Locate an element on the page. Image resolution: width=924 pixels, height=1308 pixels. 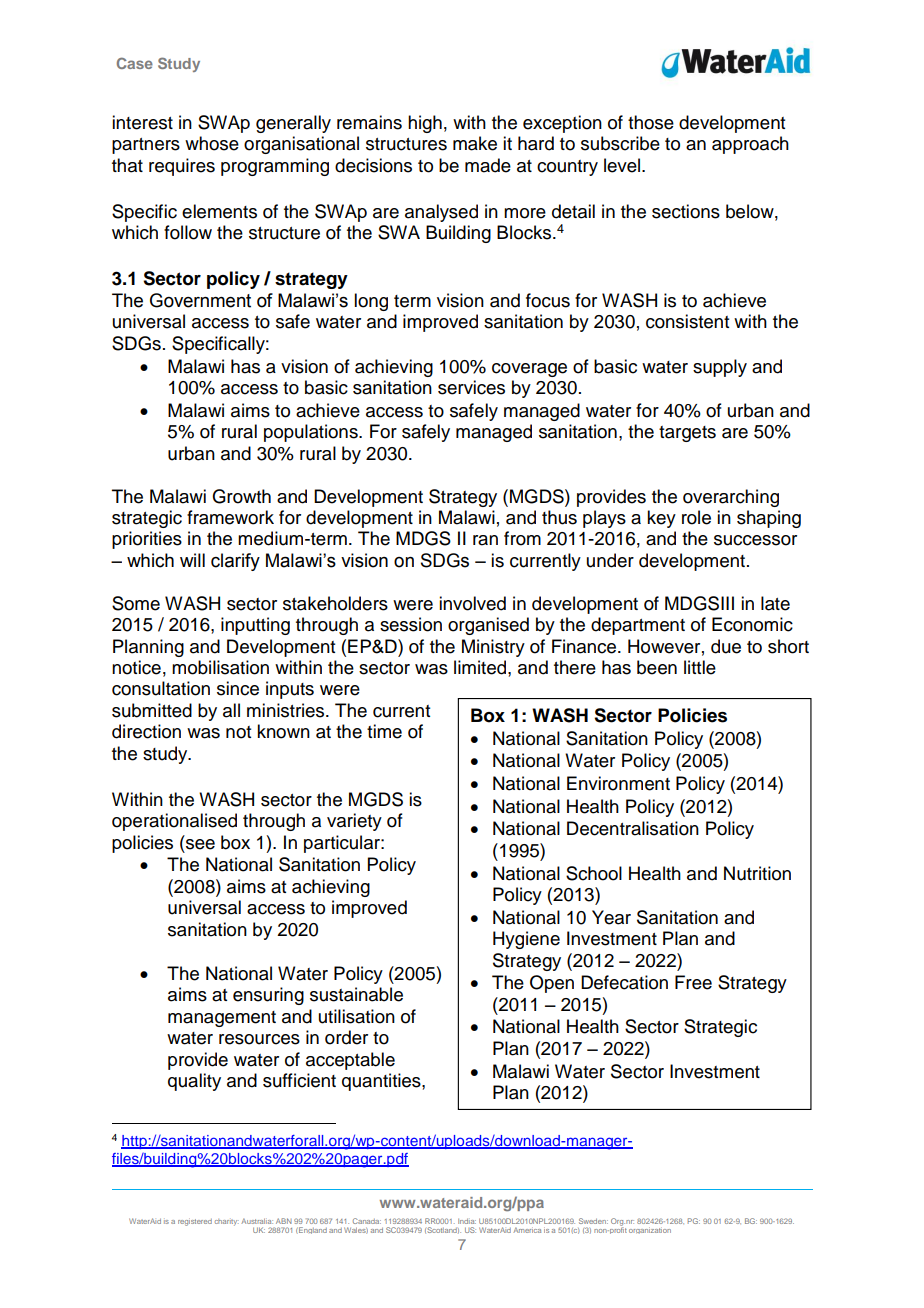
due is located at coordinates (726, 646).
